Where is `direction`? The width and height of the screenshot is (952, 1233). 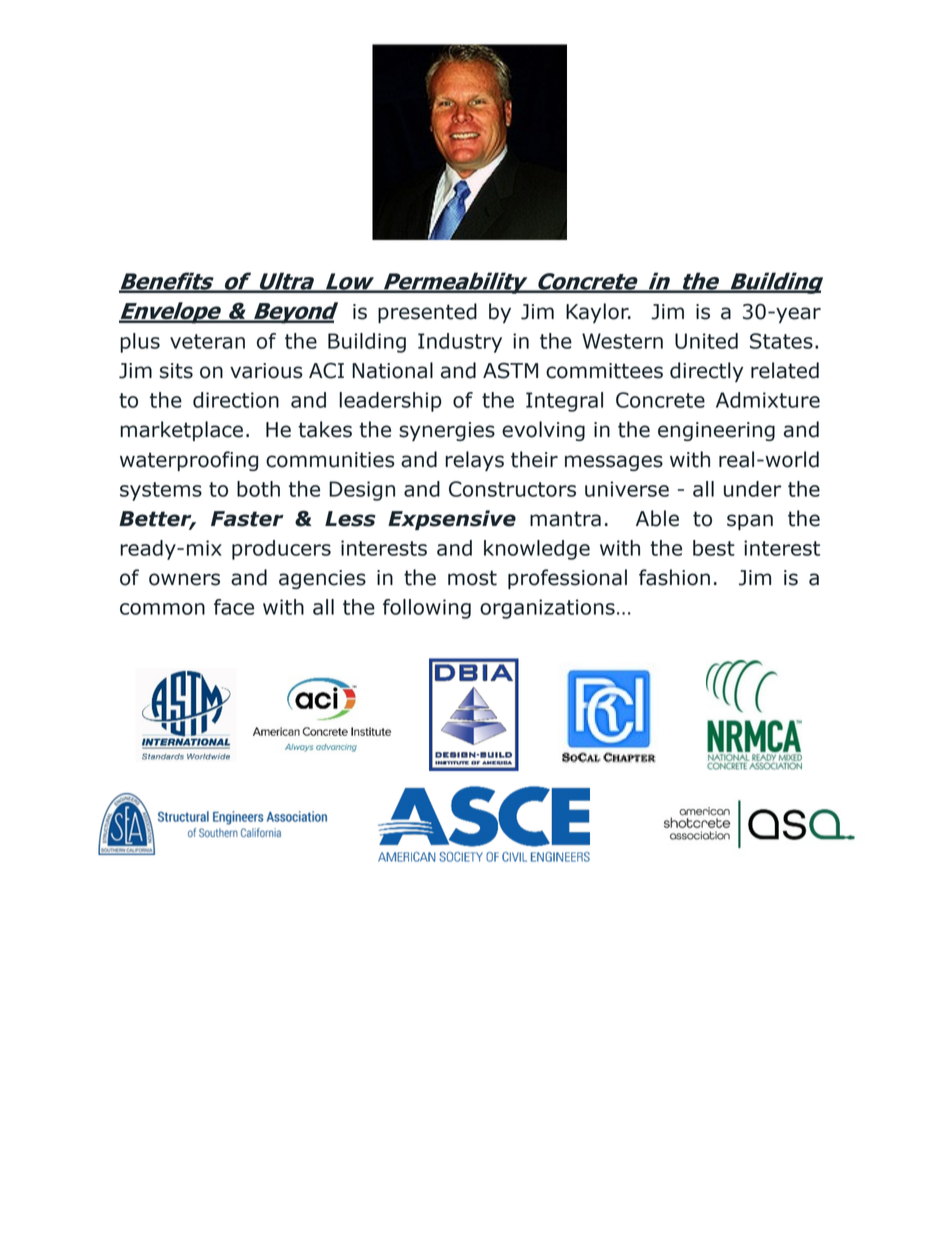 direction is located at coordinates (236, 400).
